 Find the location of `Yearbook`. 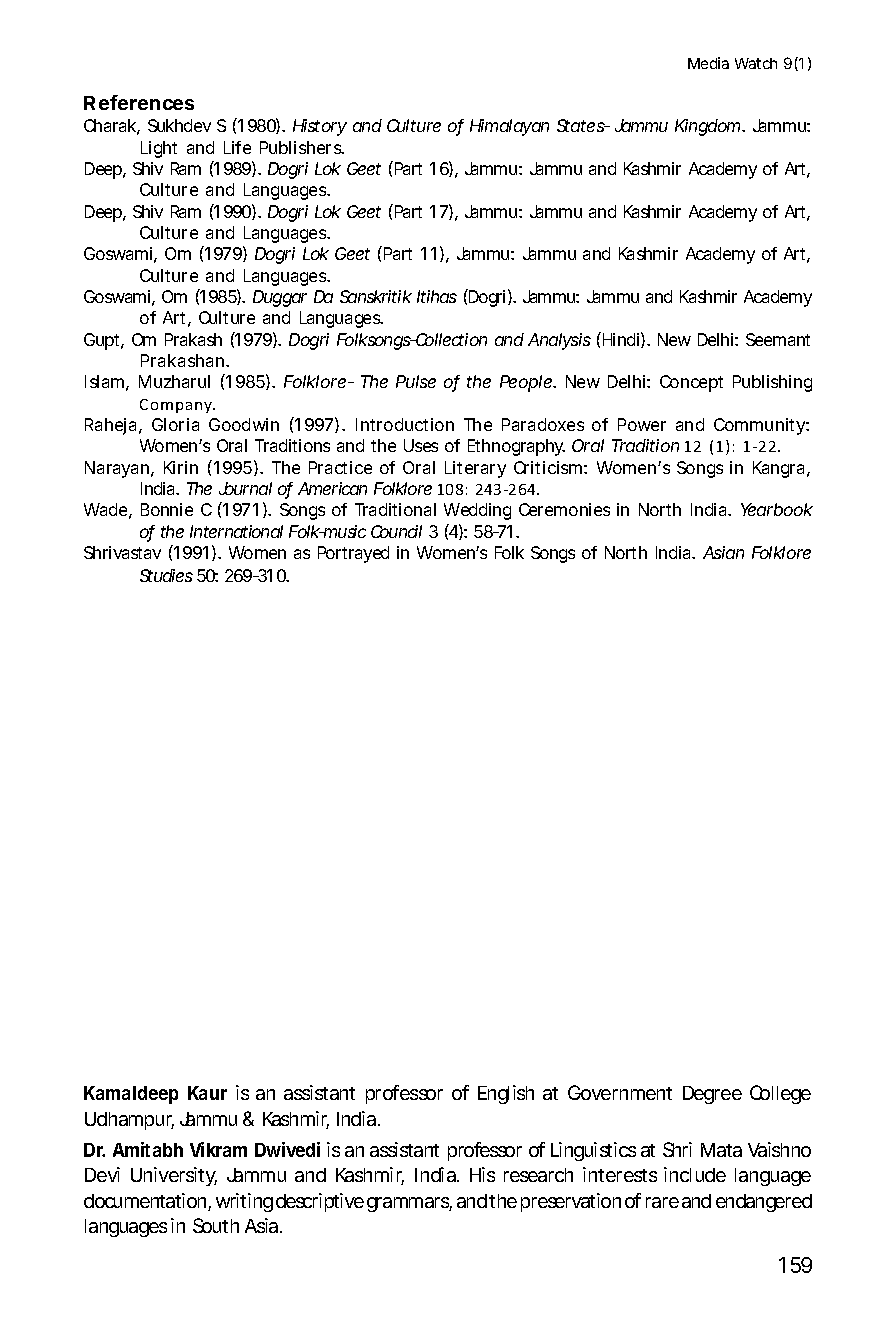

Yearbook is located at coordinates (777, 509).
